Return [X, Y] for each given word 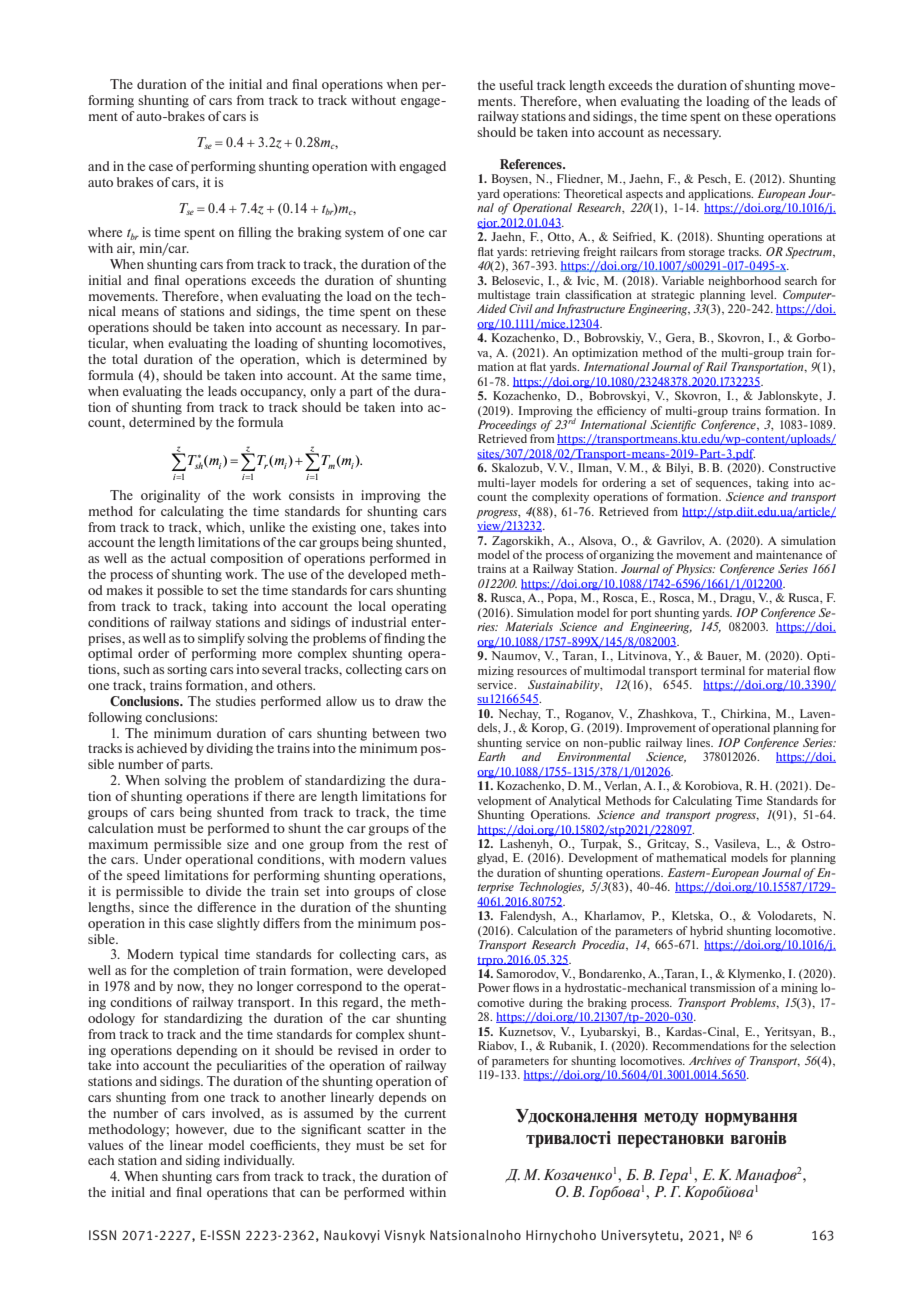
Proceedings [507, 426]
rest [418, 845]
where [105, 232]
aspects [644, 196]
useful [516, 85]
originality [170, 496]
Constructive [802, 467]
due [243, 1129]
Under [163, 859]
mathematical [691, 857]
